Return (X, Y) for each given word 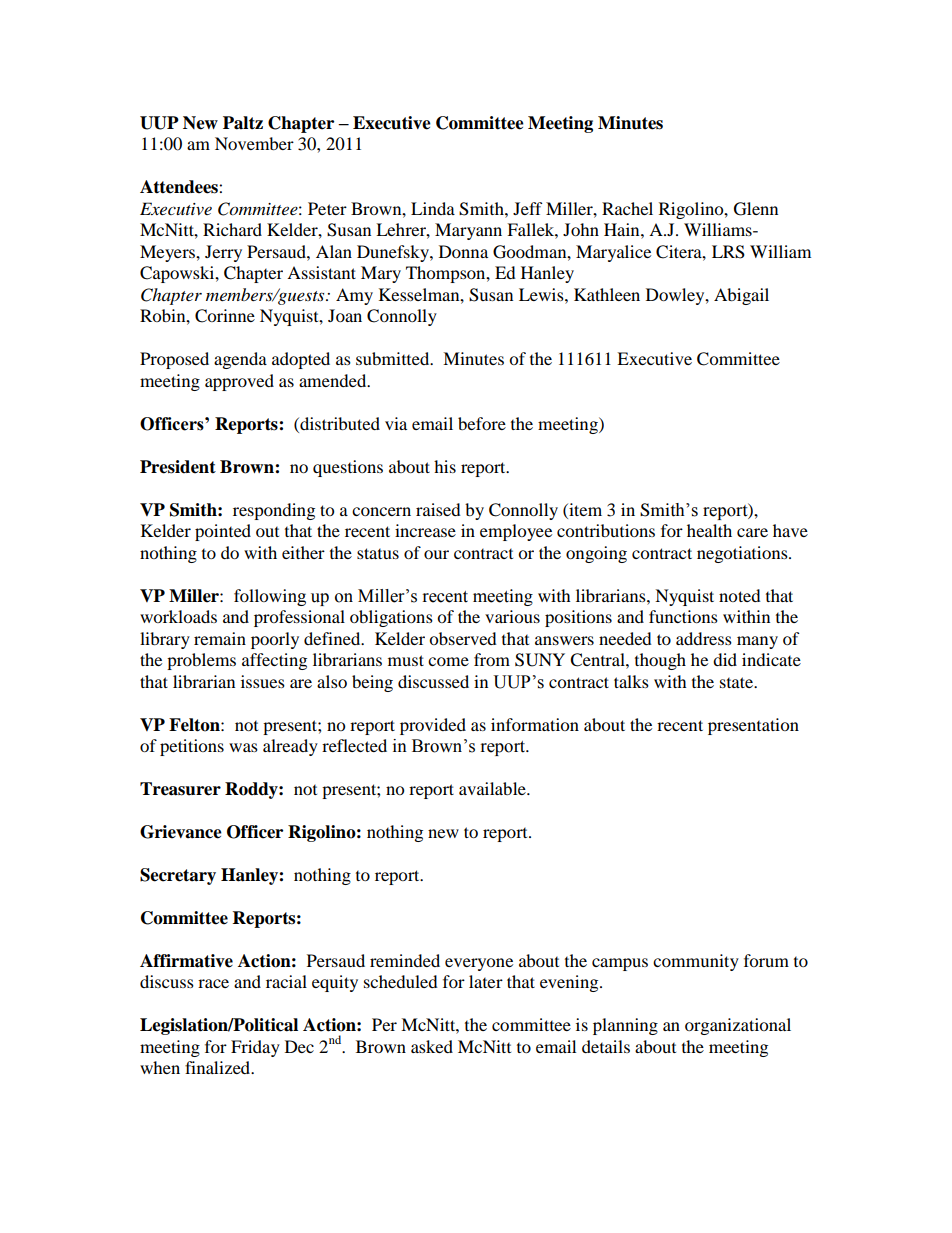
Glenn (756, 209)
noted (740, 595)
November (254, 143)
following (270, 597)
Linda (433, 208)
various (512, 616)
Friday (255, 1048)
